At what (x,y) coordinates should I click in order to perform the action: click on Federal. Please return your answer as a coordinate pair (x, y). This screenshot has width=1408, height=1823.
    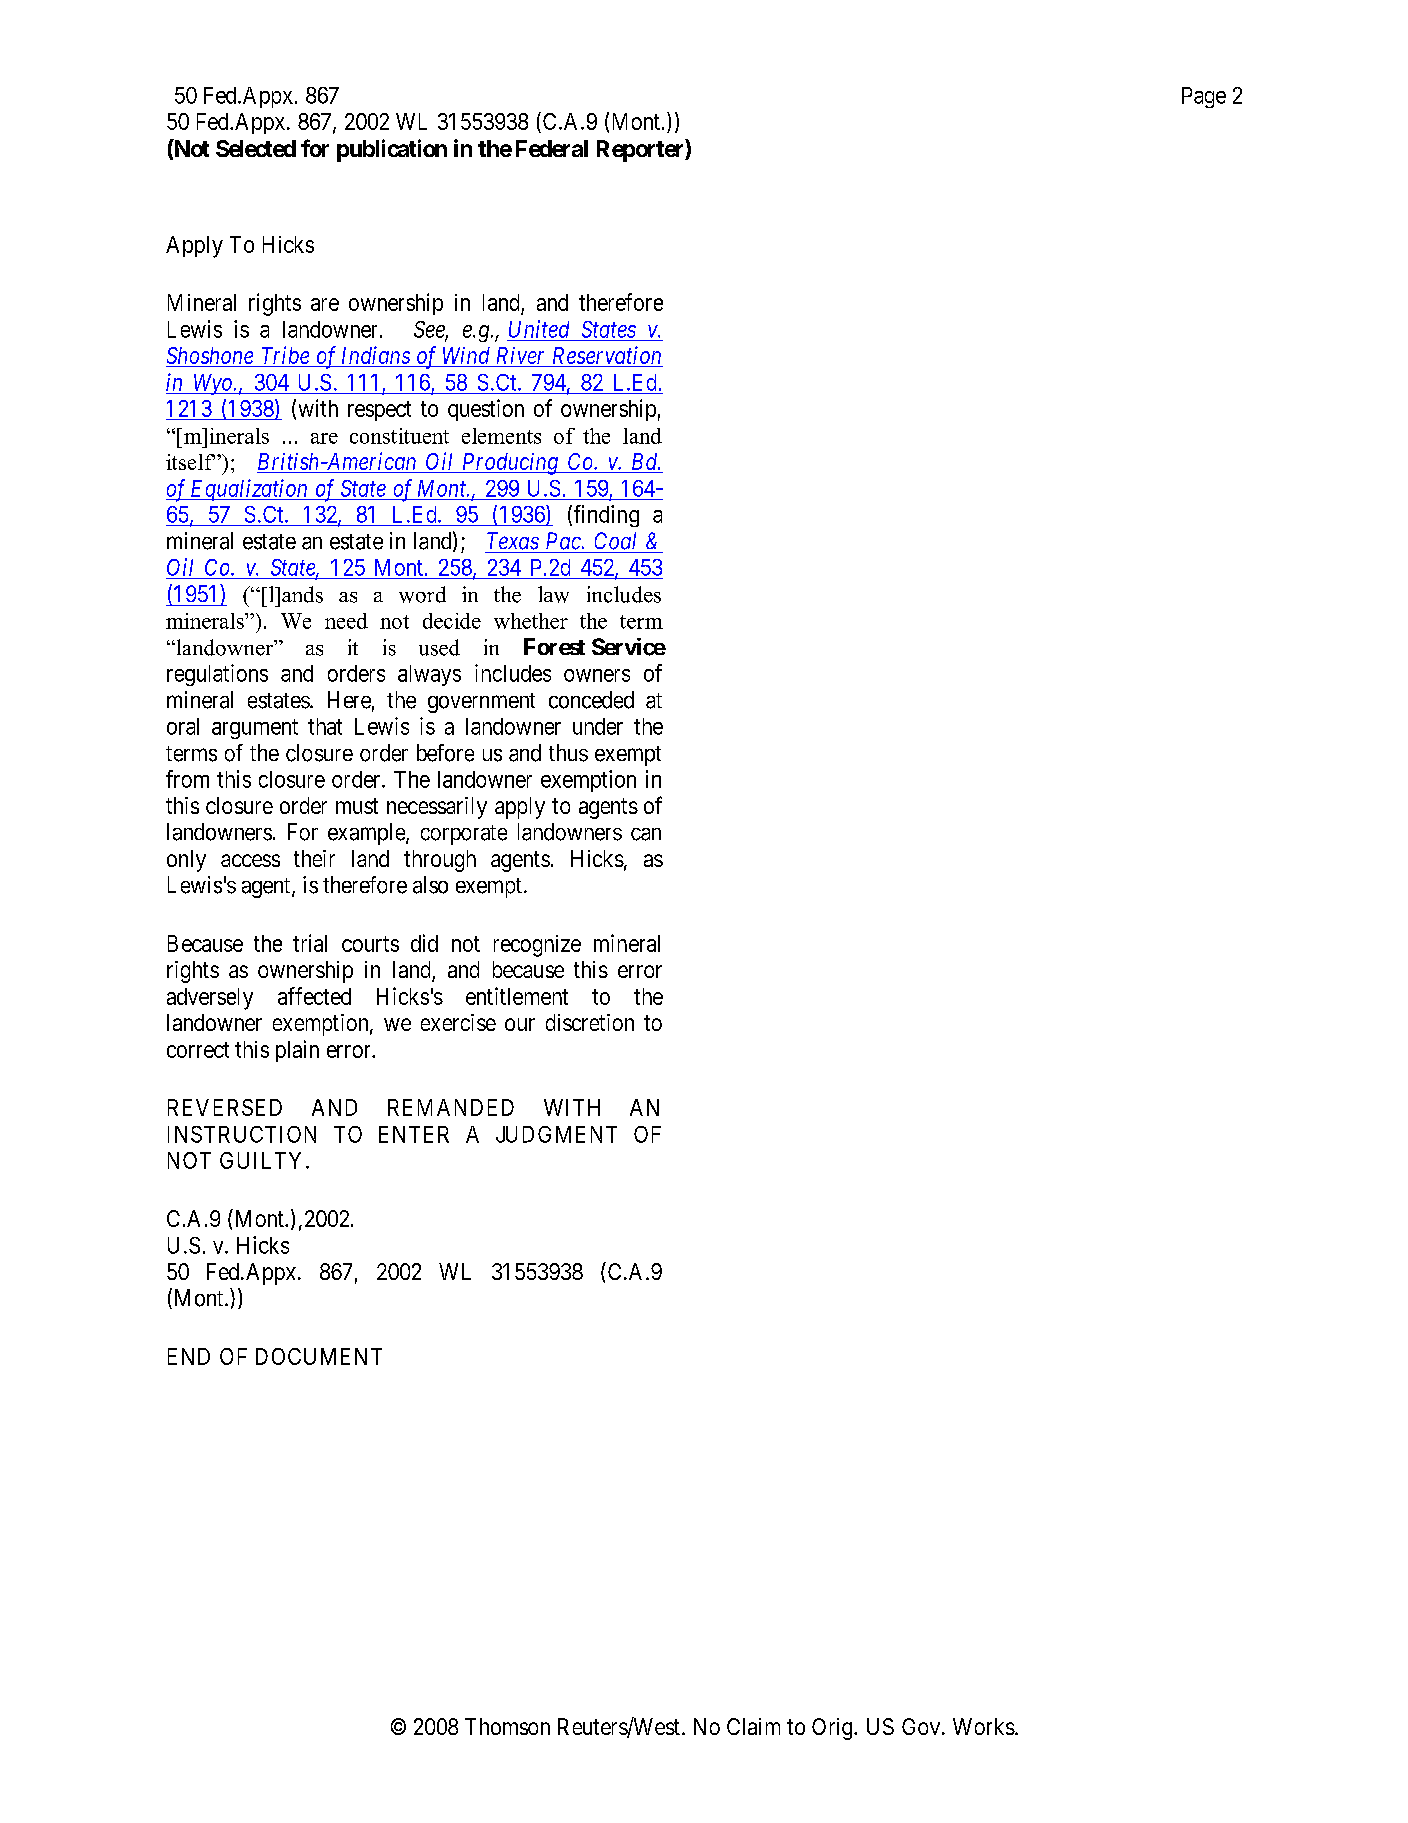
    Looking at the image, I should click on (552, 148).
